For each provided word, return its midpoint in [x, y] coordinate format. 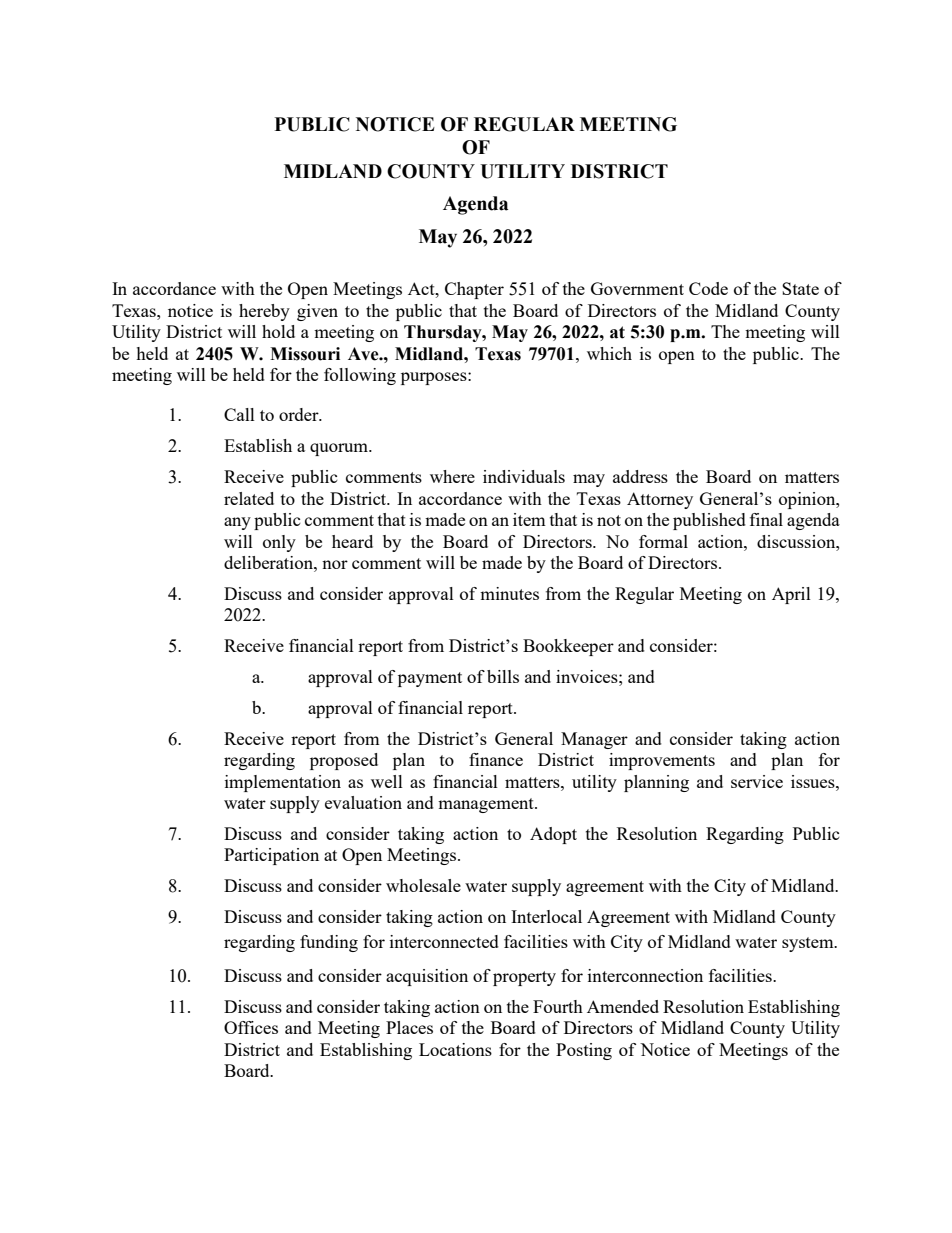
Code [708, 288]
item [529, 519]
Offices [251, 1027]
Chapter [474, 290]
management [487, 805]
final [766, 519]
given [317, 312]
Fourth [558, 1006]
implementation [283, 783]
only [279, 543]
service [757, 781]
